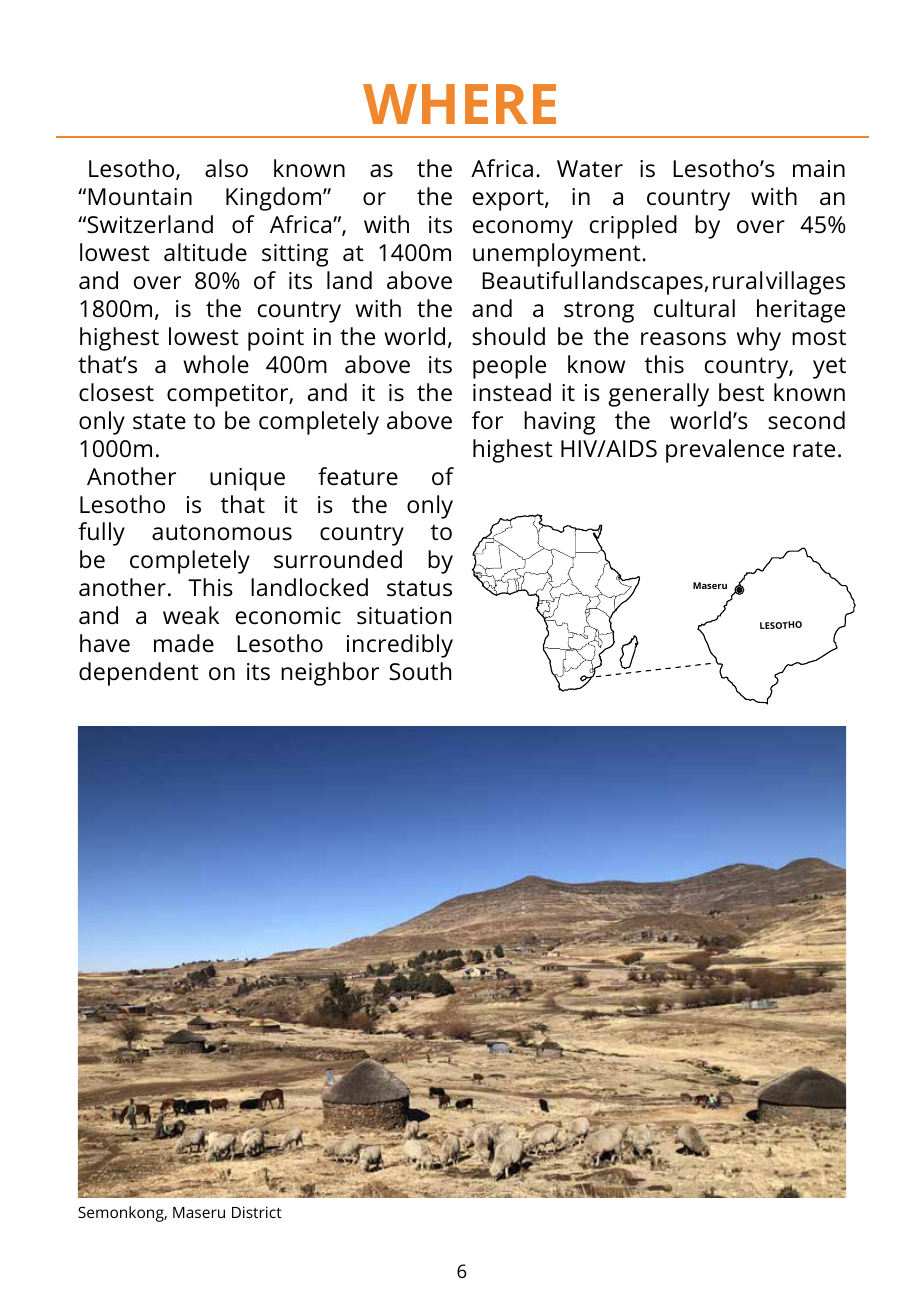 The image size is (924, 1308). Describe the element at coordinates (400, 646) in the page. I see `incredibly` at that location.
